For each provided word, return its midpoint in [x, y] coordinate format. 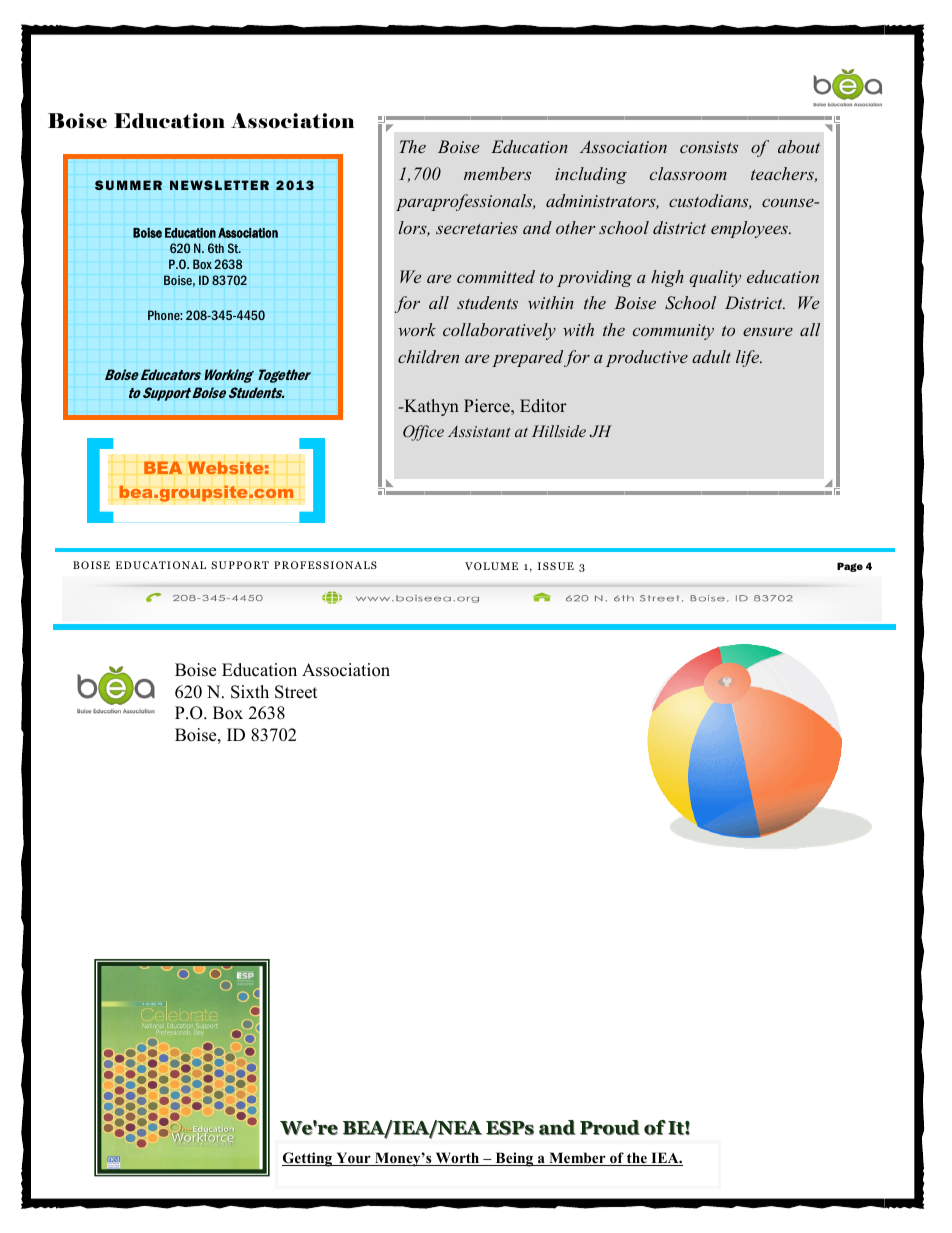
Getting [308, 1159]
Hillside [559, 431]
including [591, 175]
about [799, 146]
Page [850, 567]
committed [496, 276]
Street [296, 692]
